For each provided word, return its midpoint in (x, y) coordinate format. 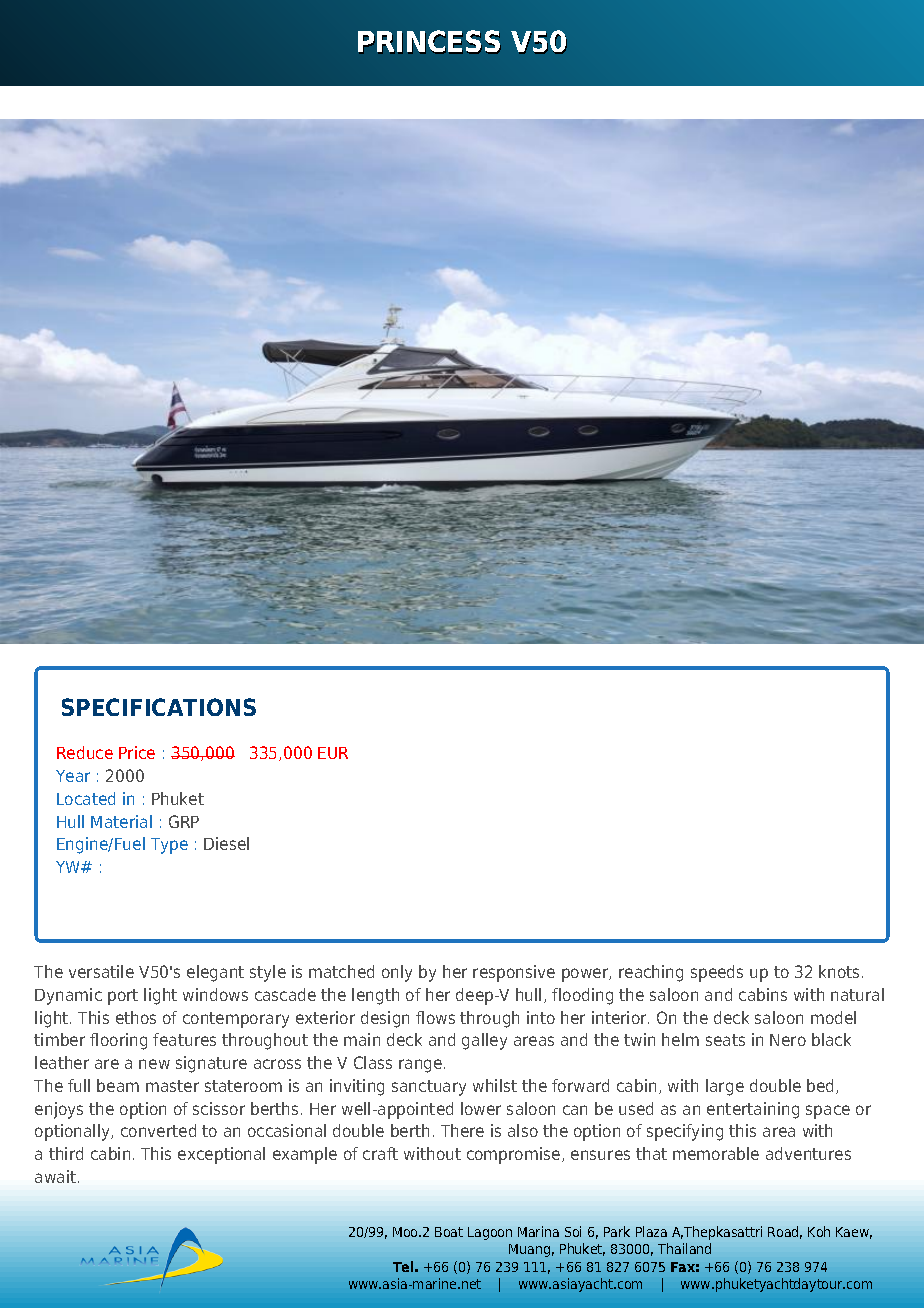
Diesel (226, 843)
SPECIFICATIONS (159, 707)
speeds (717, 973)
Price (137, 752)
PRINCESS (429, 42)
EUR (333, 753)
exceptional (221, 1155)
